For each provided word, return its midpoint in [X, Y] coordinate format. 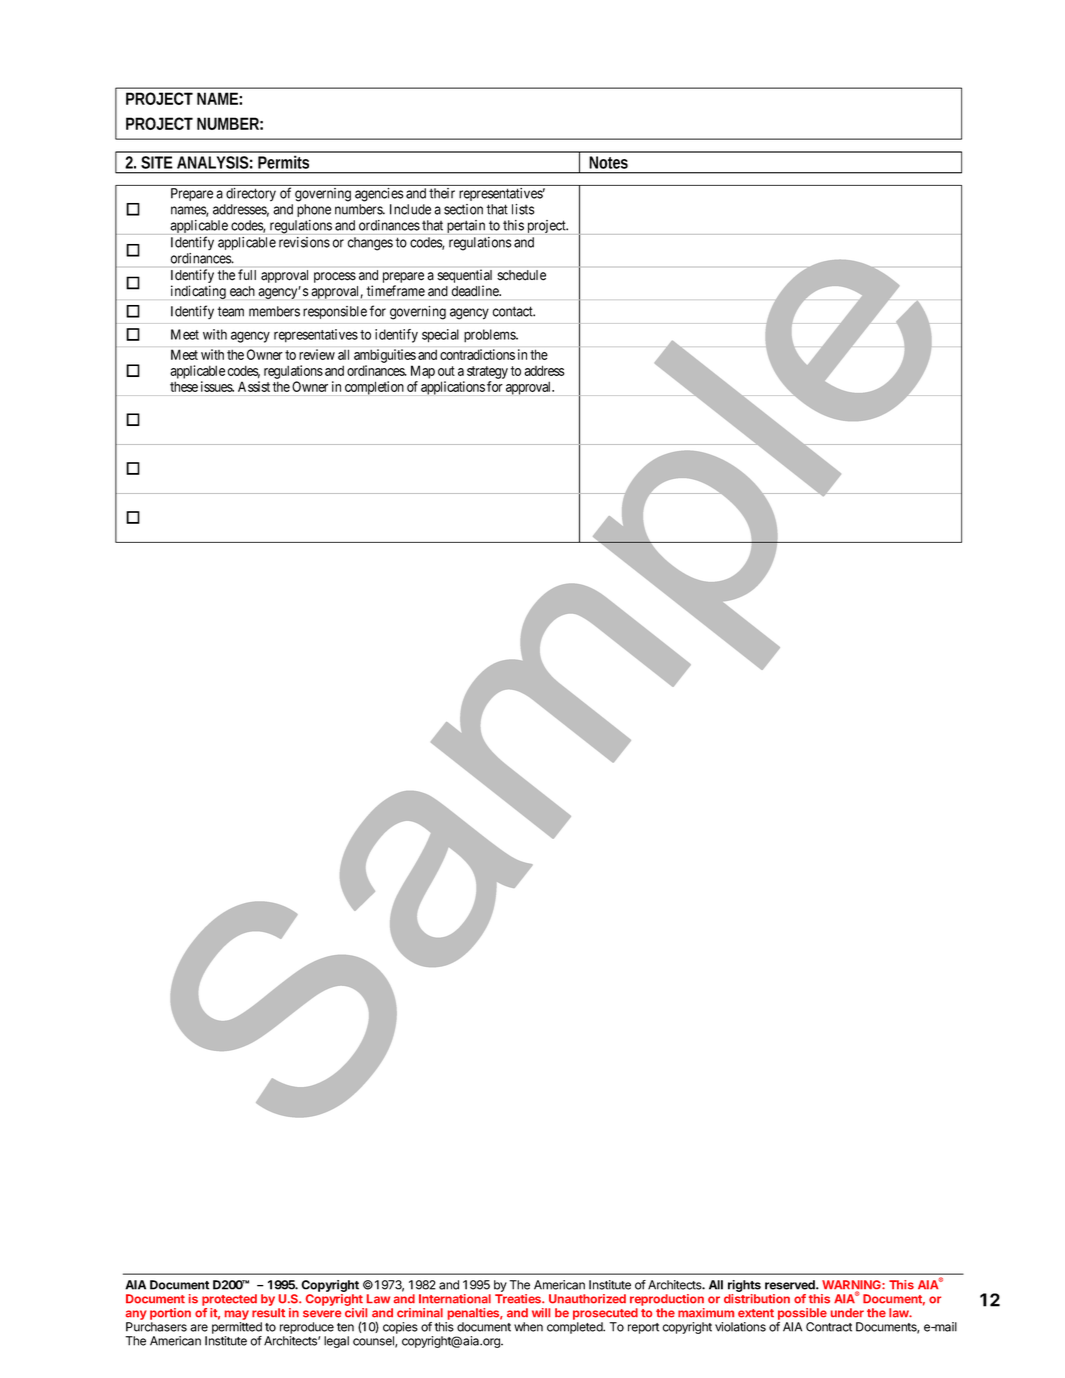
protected [229, 1300]
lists [523, 209]
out [446, 371]
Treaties [519, 1299]
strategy [487, 372]
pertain [466, 227]
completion [374, 388]
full [247, 274]
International [455, 1299]
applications [453, 388]
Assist [254, 386]
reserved [791, 1285]
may [237, 1316]
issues [217, 386]
